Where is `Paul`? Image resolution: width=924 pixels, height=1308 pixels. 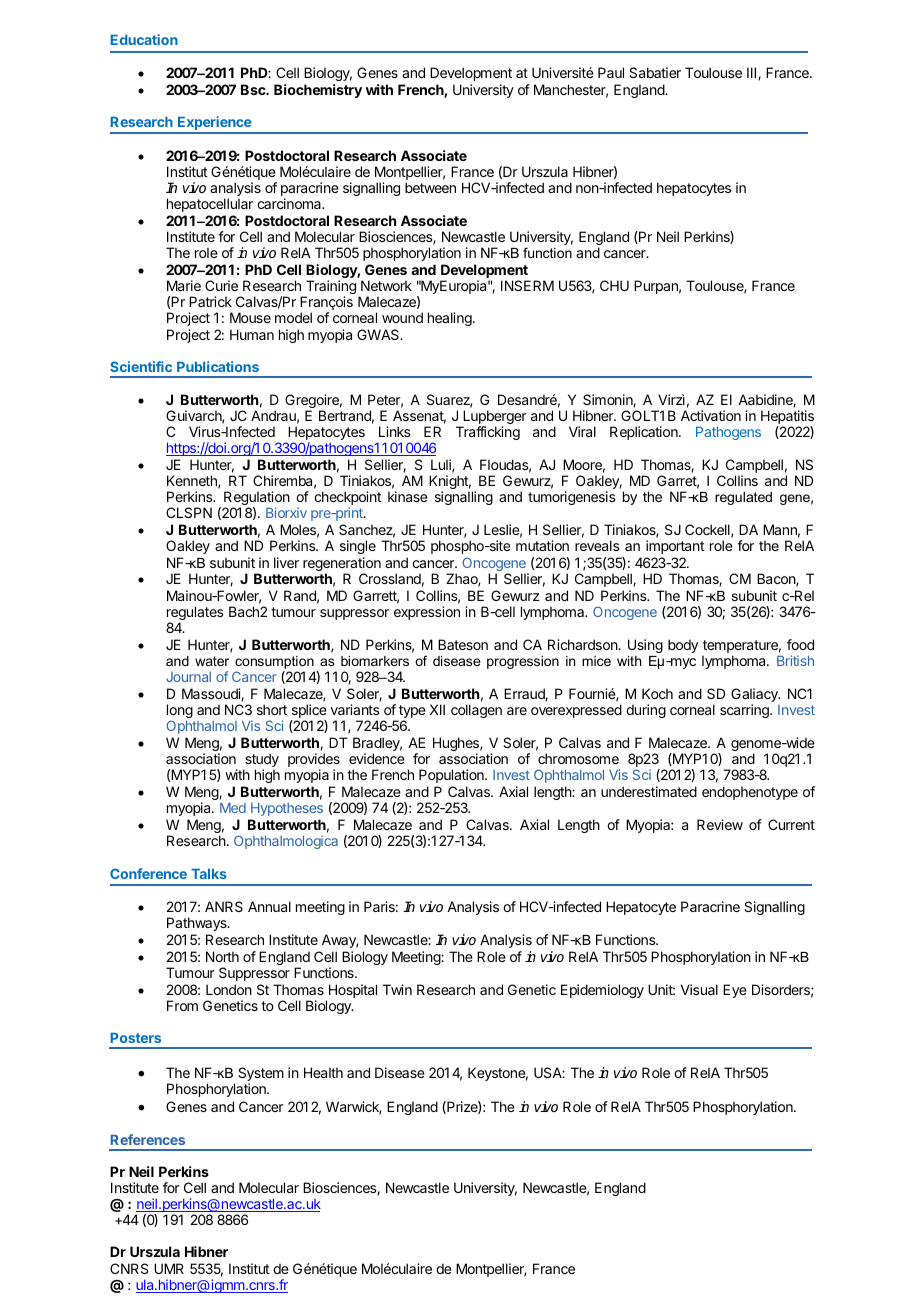 Paul is located at coordinates (611, 72).
